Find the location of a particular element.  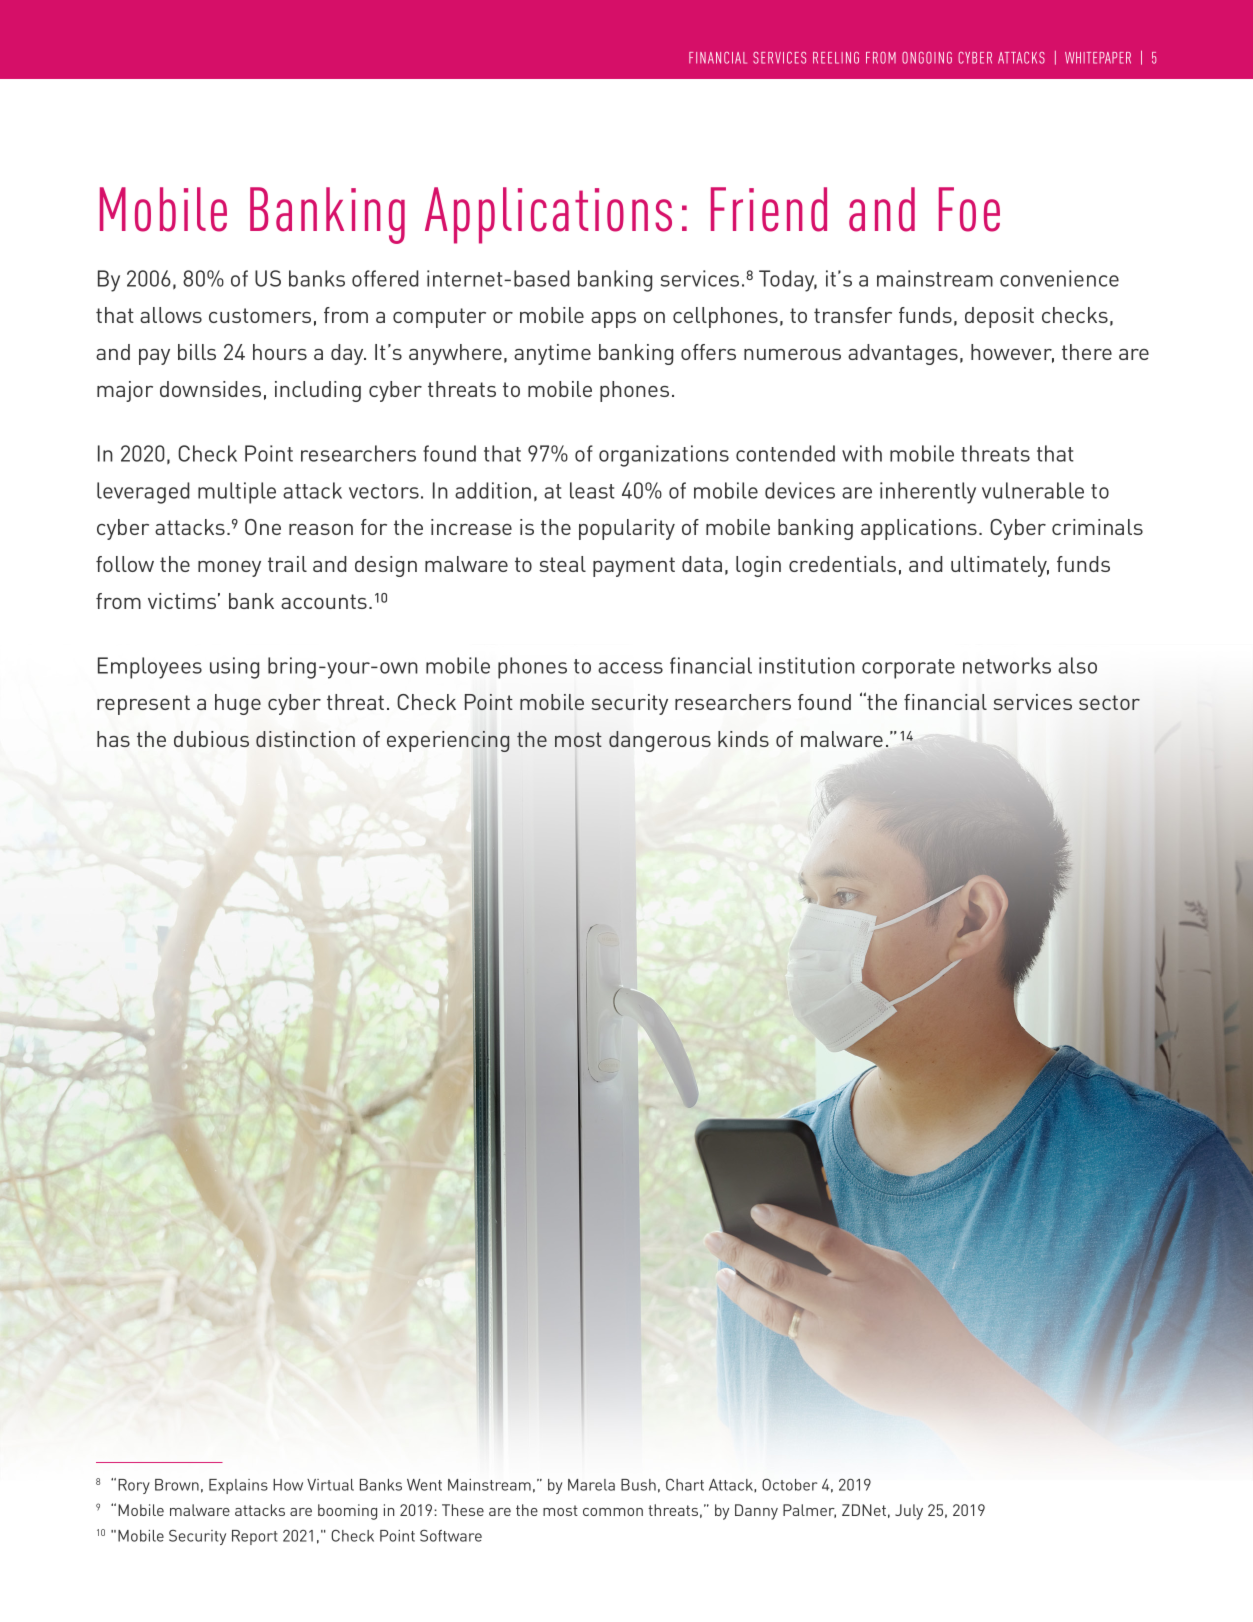

dangerous is located at coordinates (660, 741).
